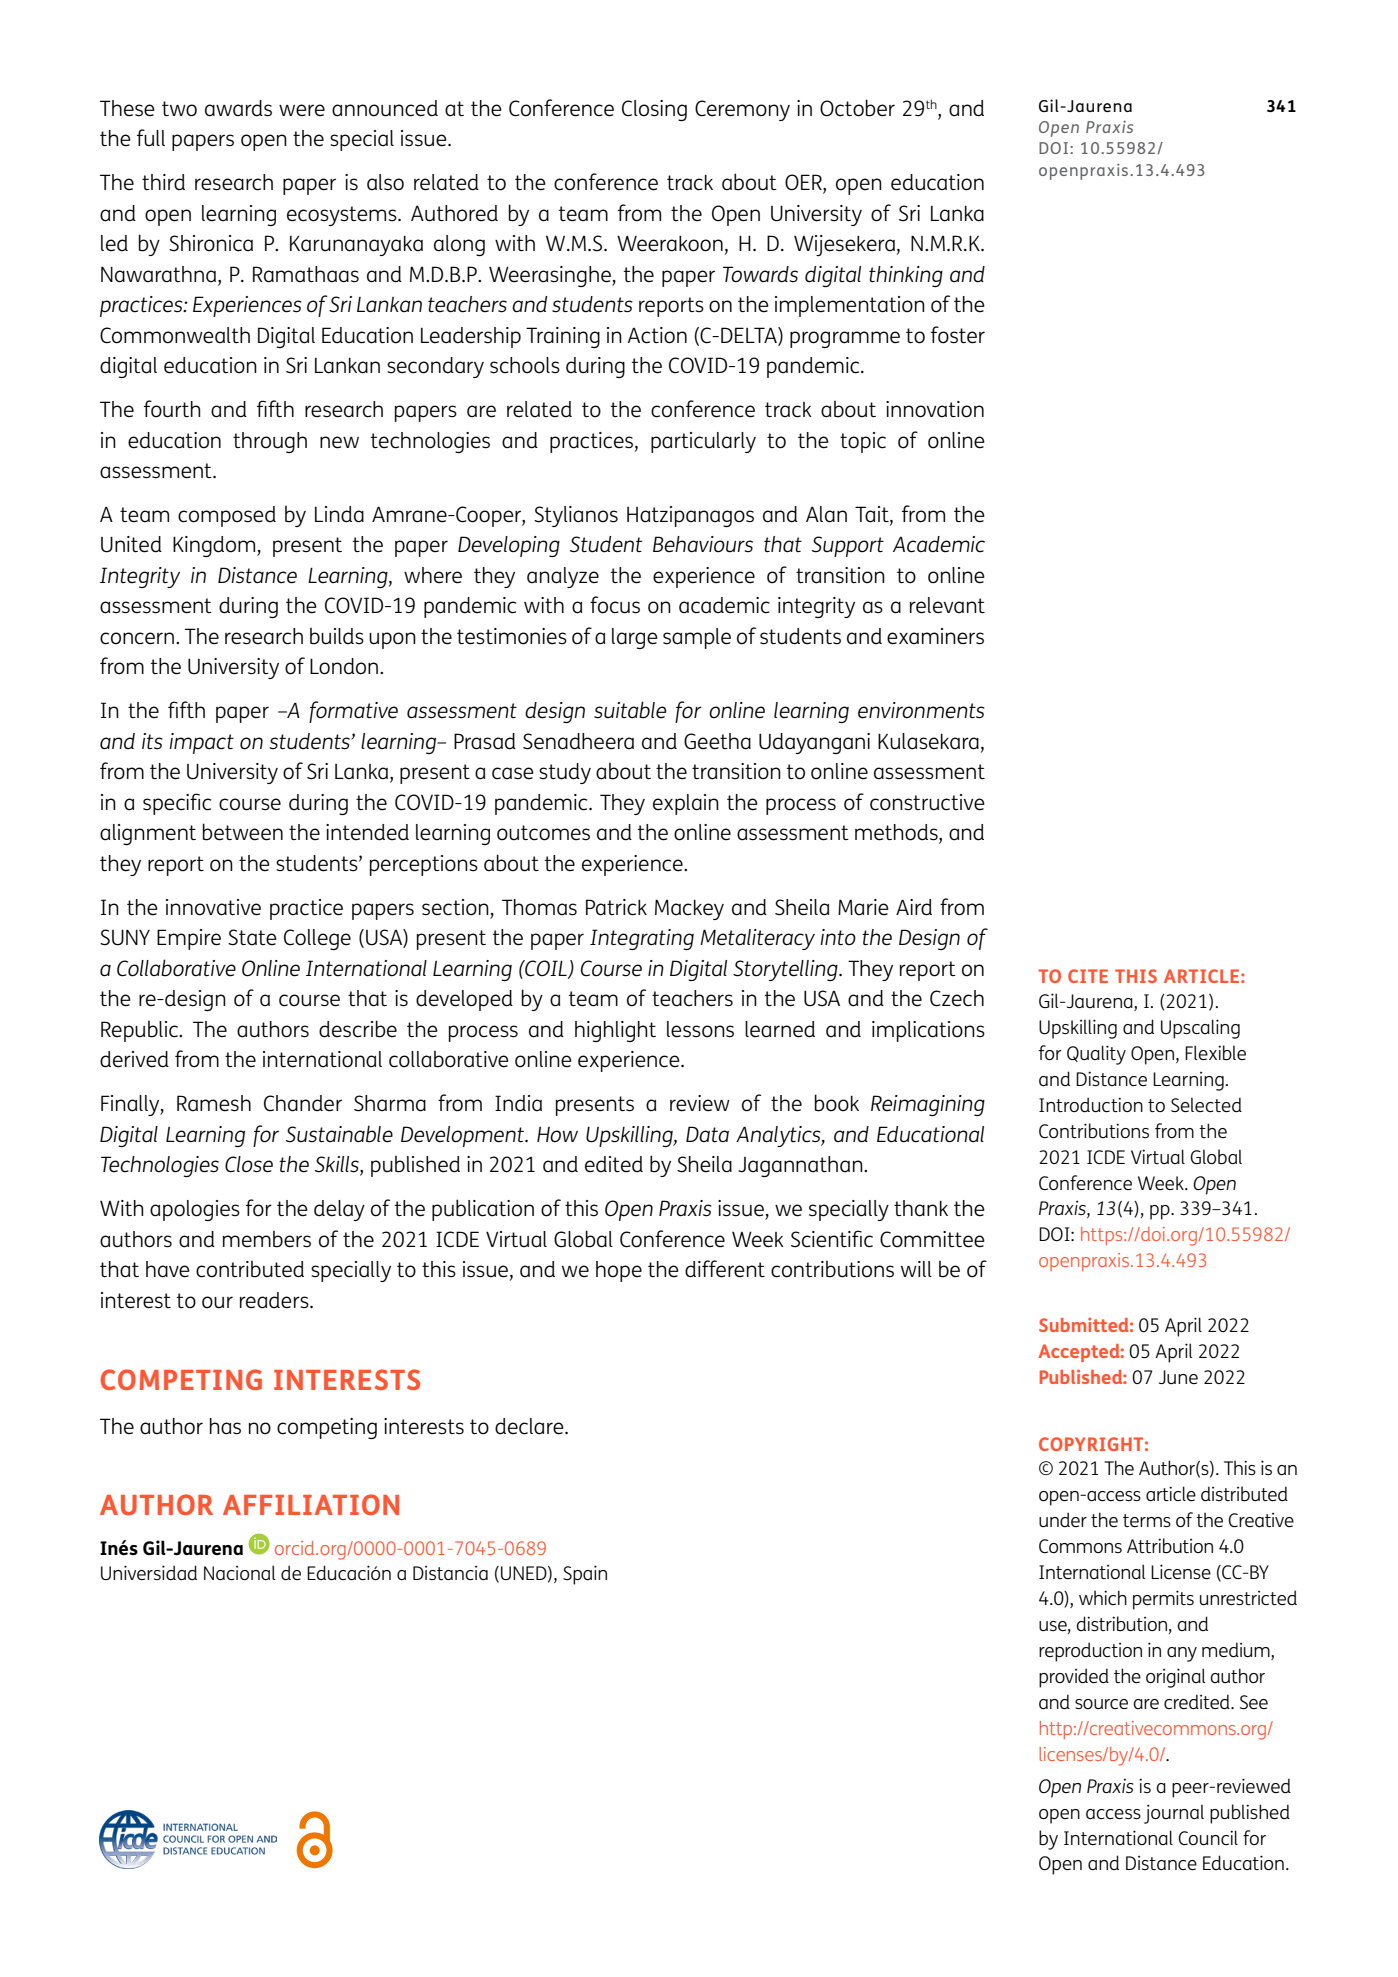  I want to click on awards, so click(238, 108).
